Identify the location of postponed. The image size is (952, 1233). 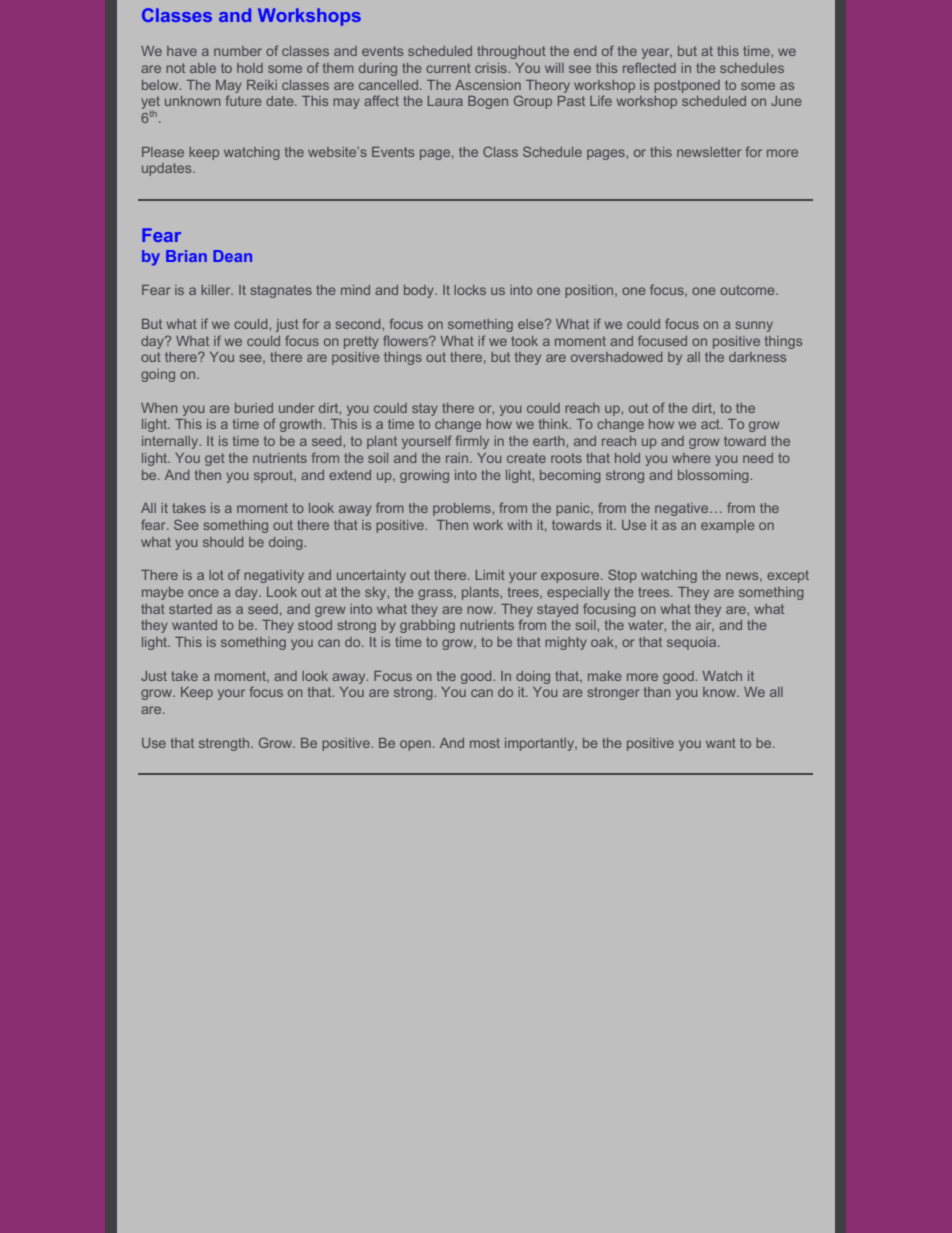
(687, 86).
